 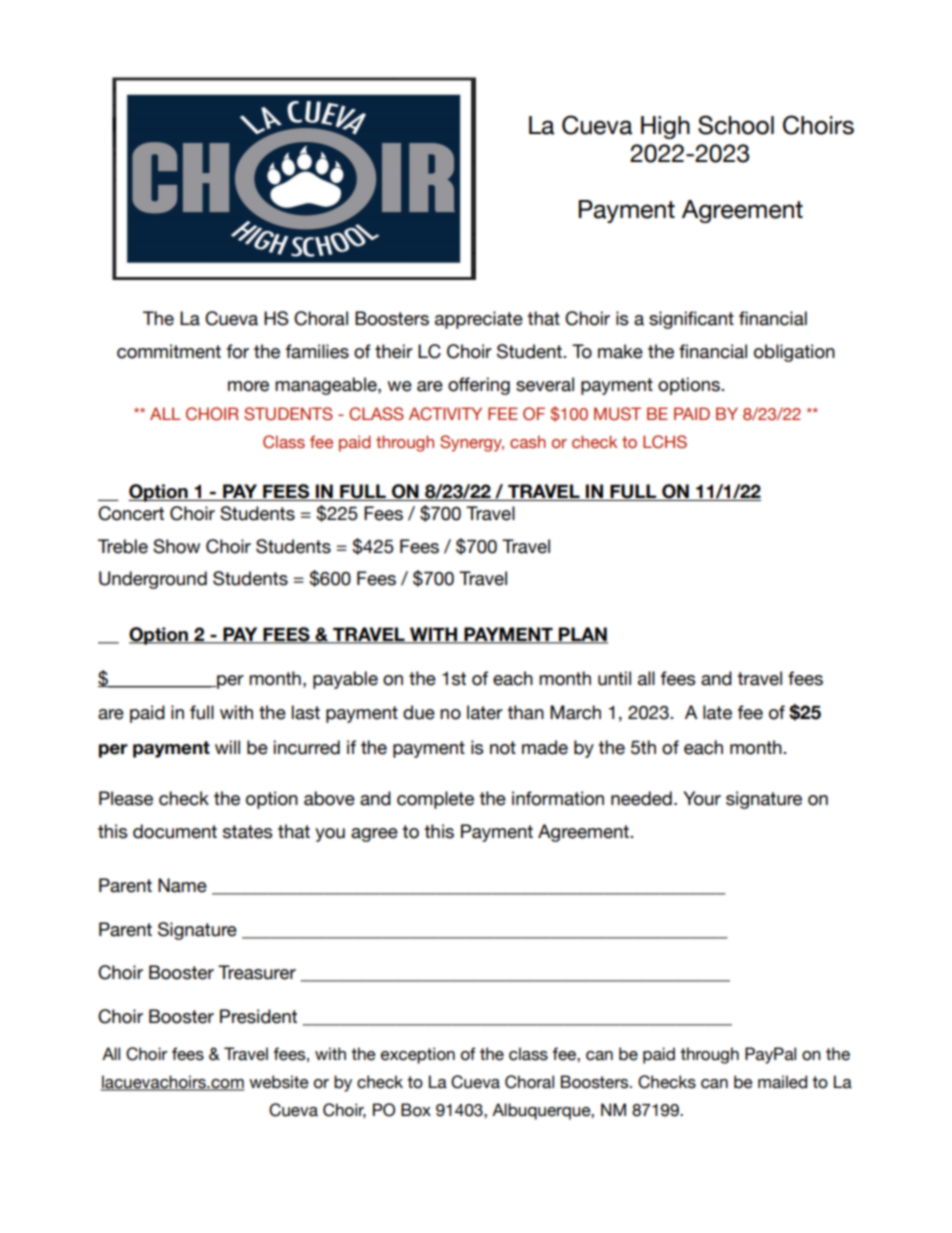 I want to click on High, so click(x=665, y=127).
